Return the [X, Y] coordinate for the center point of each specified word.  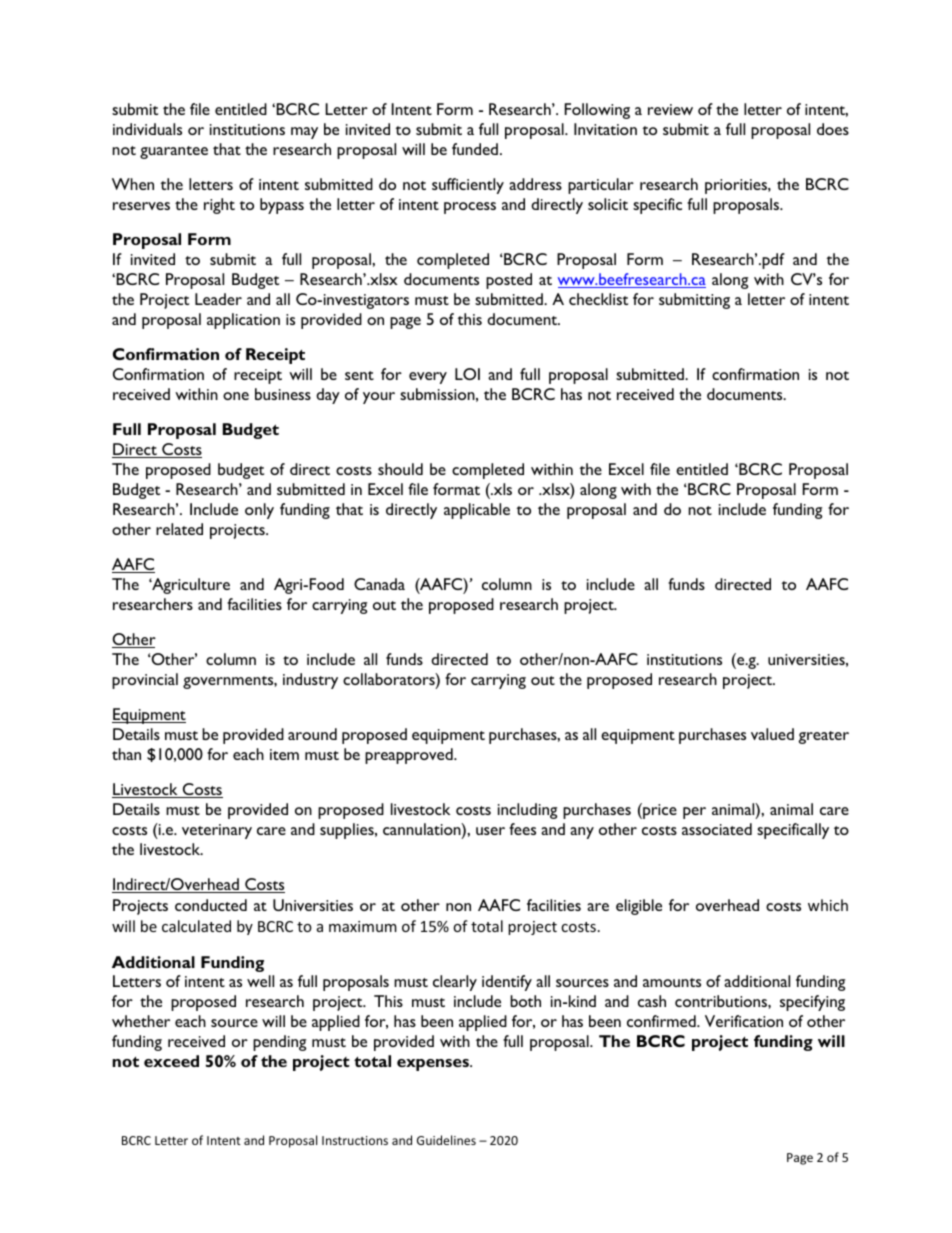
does [833, 129]
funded [475, 149]
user [490, 831]
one [236, 396]
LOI [467, 374]
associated [717, 829]
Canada [379, 584]
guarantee [174, 152]
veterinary [217, 831]
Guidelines [446, 1140]
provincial [145, 681]
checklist [598, 299]
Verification [744, 1021]
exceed [171, 1061]
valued [772, 734]
